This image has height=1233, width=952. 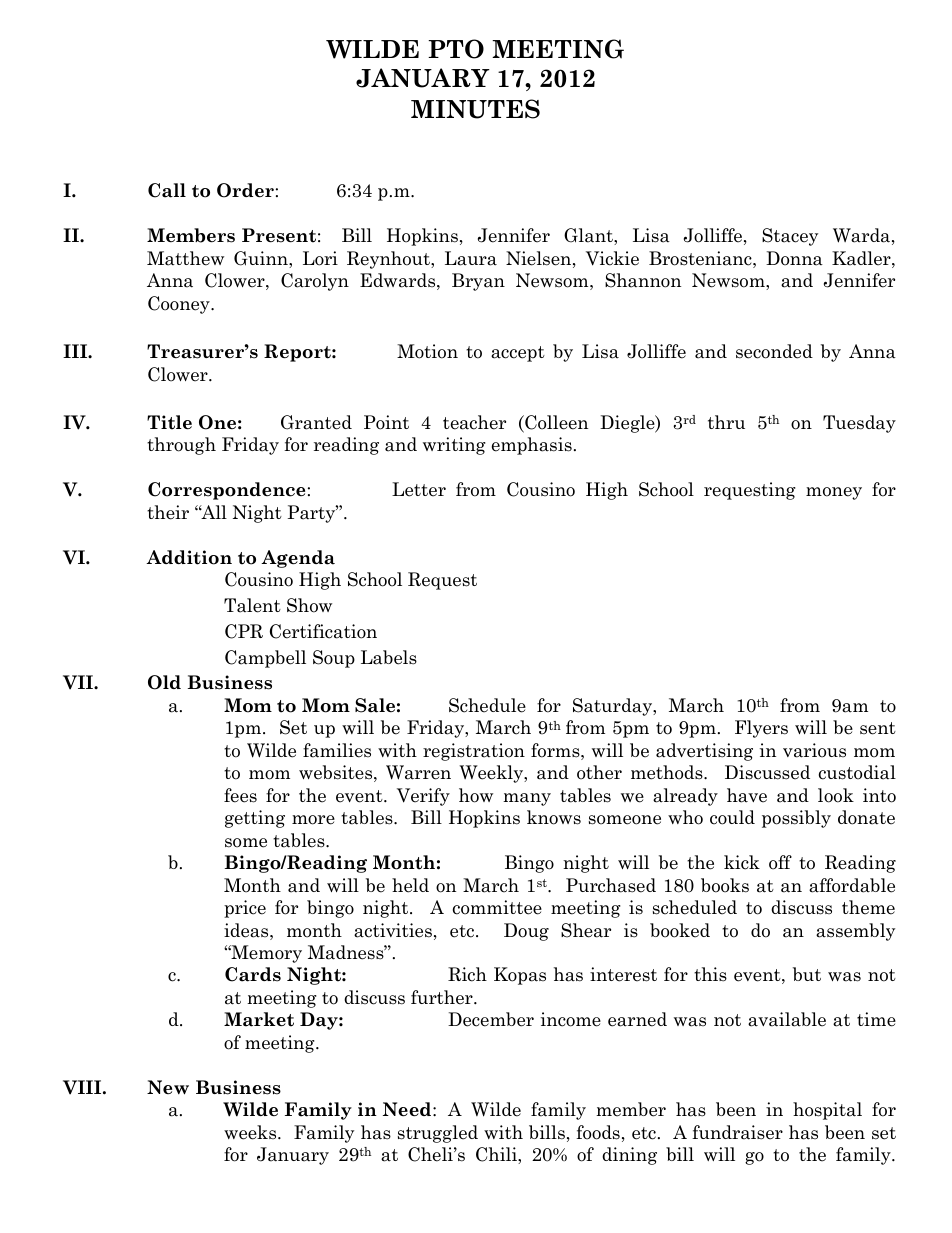 I want to click on weeks, so click(x=251, y=1132).
